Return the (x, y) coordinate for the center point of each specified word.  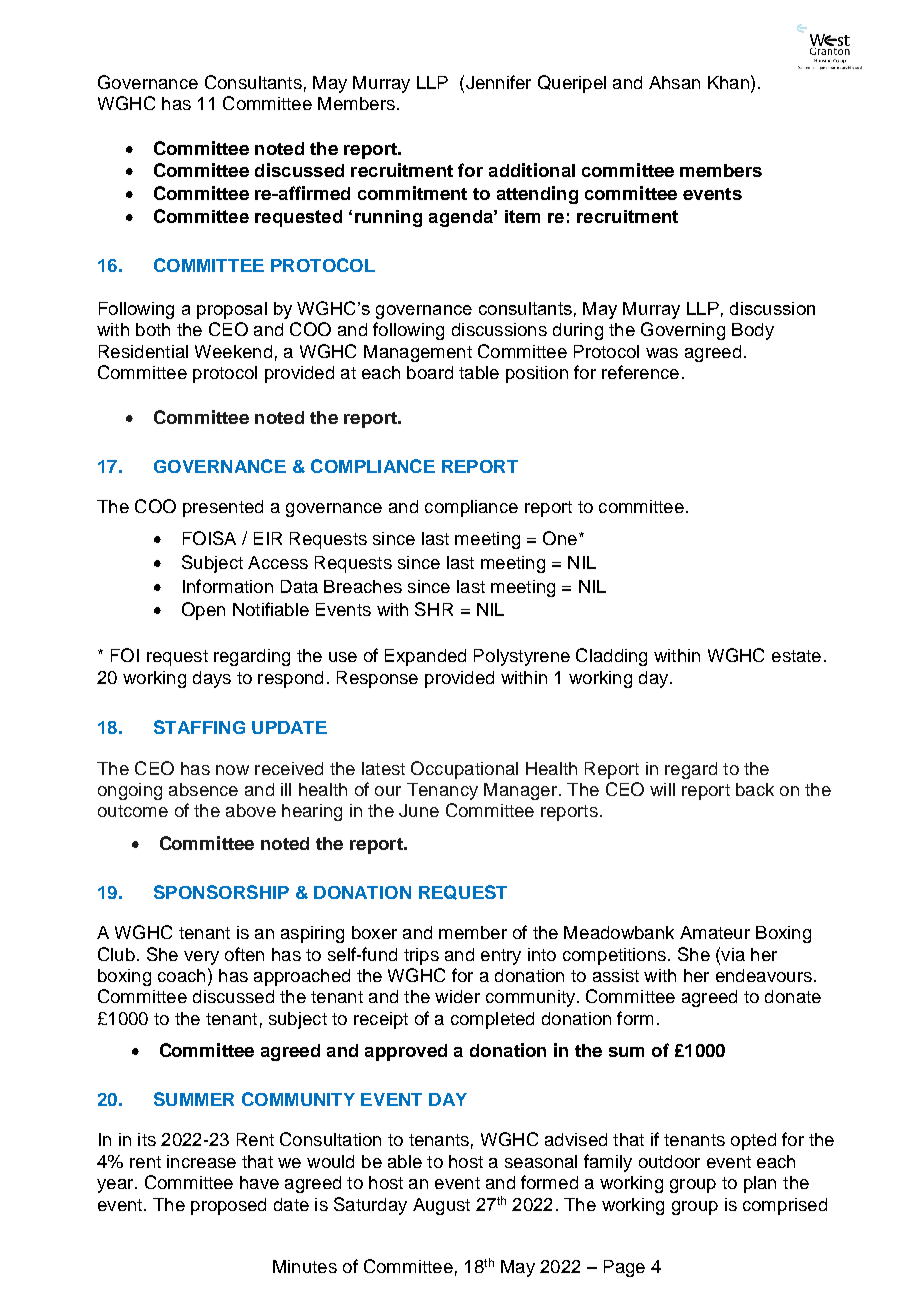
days (212, 679)
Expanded (425, 657)
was (662, 353)
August (441, 1206)
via (732, 954)
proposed (228, 1206)
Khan (728, 82)
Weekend (233, 351)
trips (421, 956)
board (430, 372)
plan (760, 1184)
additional (532, 170)
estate (796, 656)
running (388, 218)
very (201, 958)
